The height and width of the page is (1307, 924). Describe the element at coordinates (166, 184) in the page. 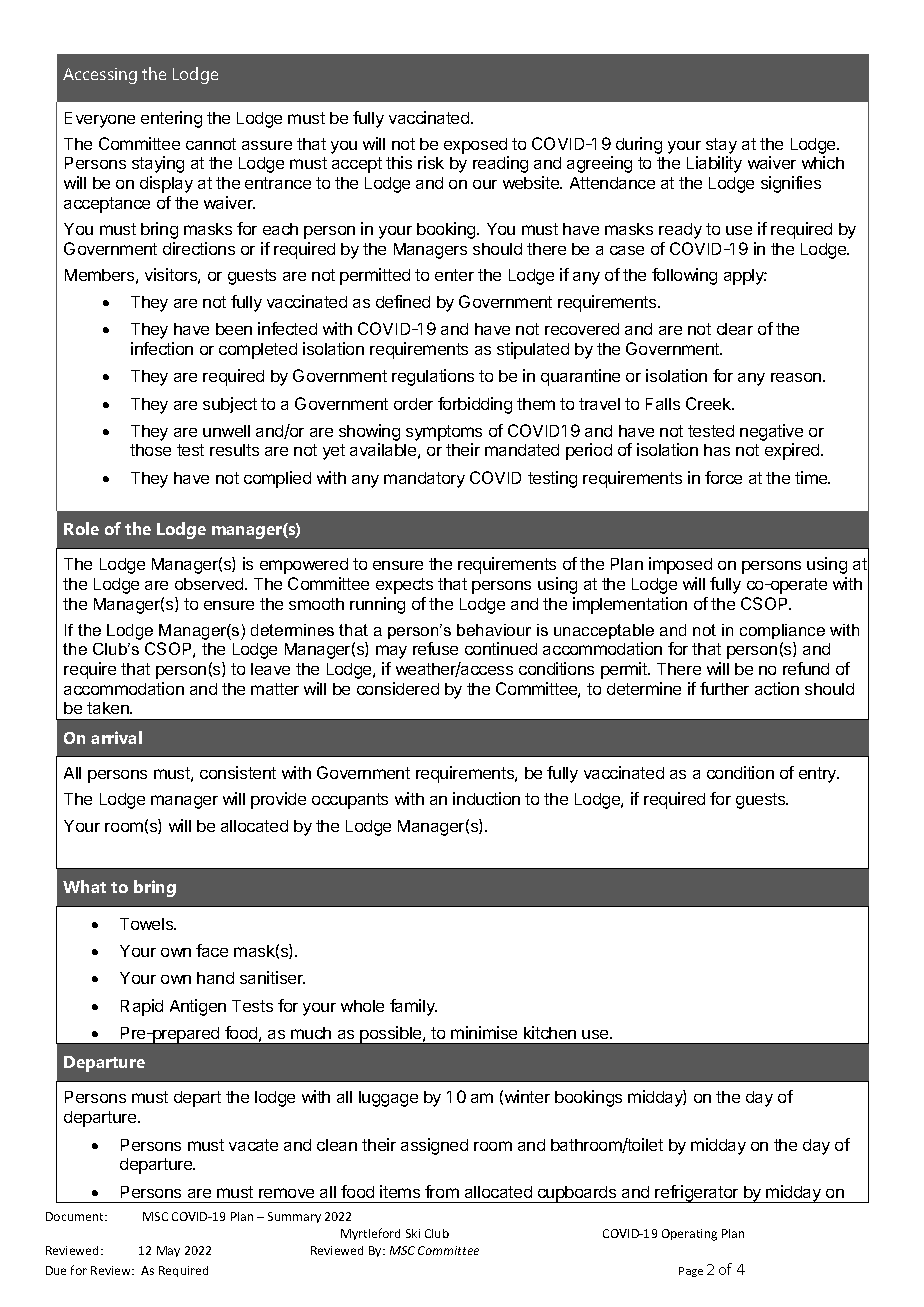

I see `display` at that location.
